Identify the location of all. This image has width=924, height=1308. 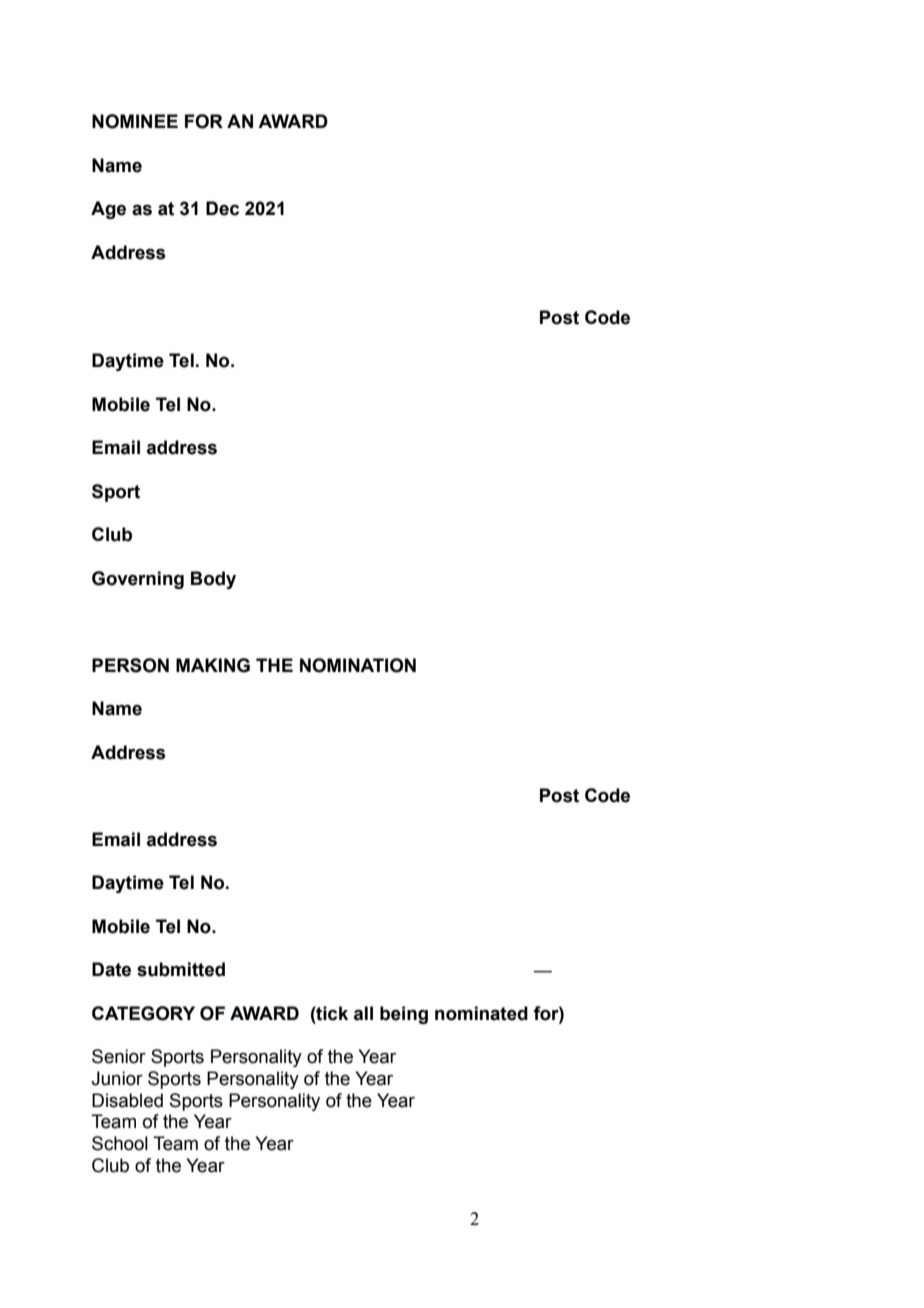
(363, 1013).
